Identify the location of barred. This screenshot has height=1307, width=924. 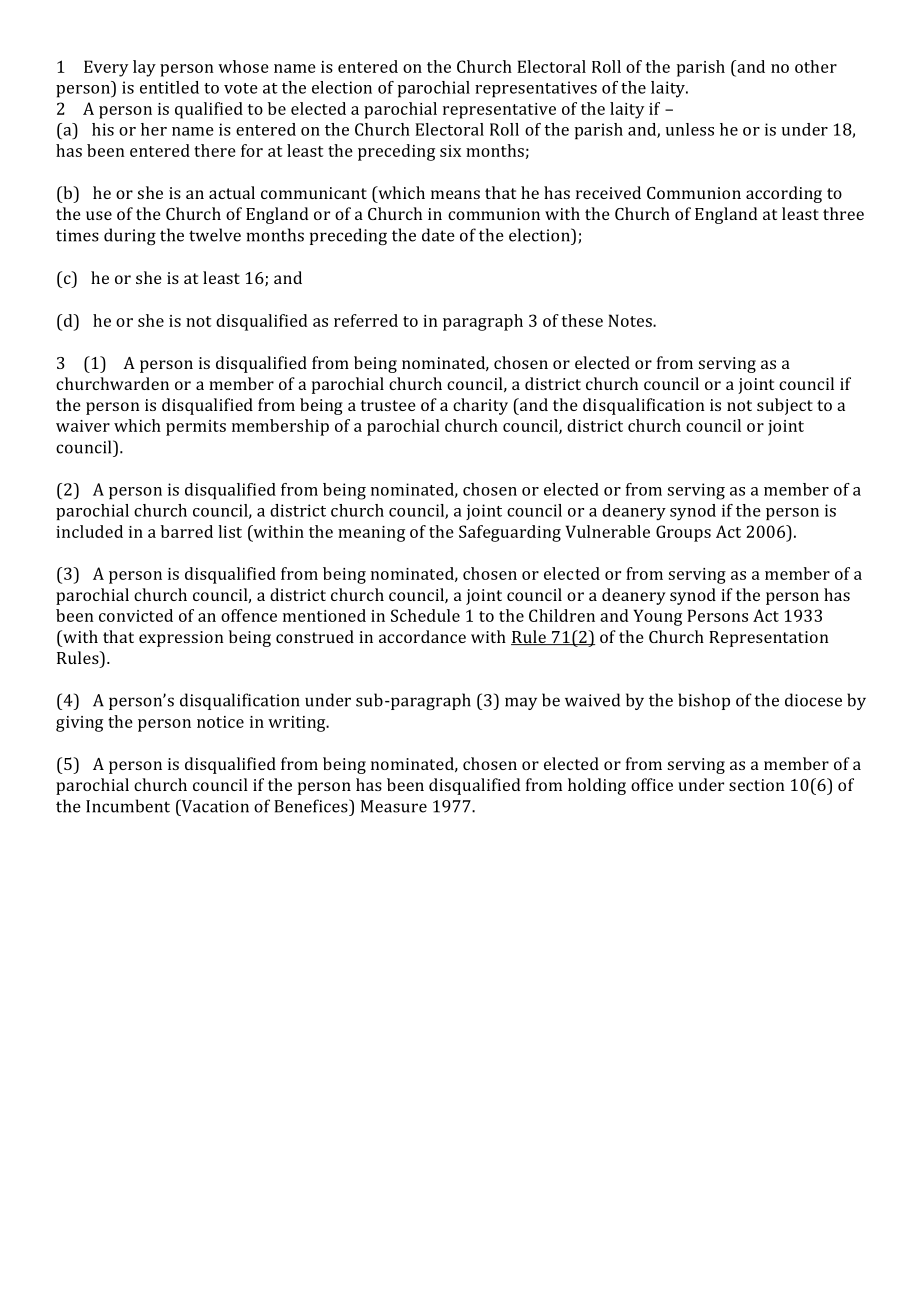
(187, 531).
